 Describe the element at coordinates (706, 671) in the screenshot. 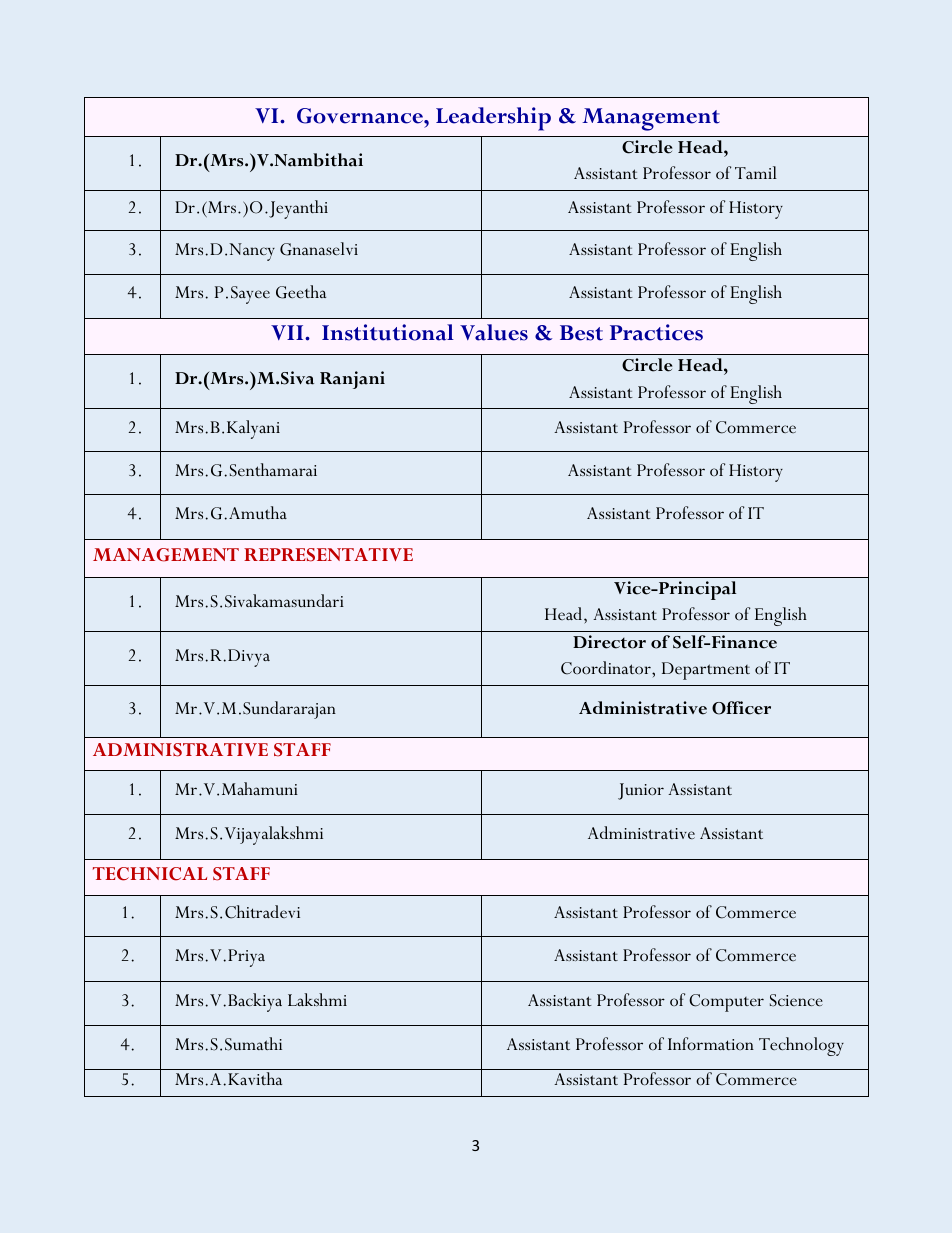

I see `Department` at that location.
